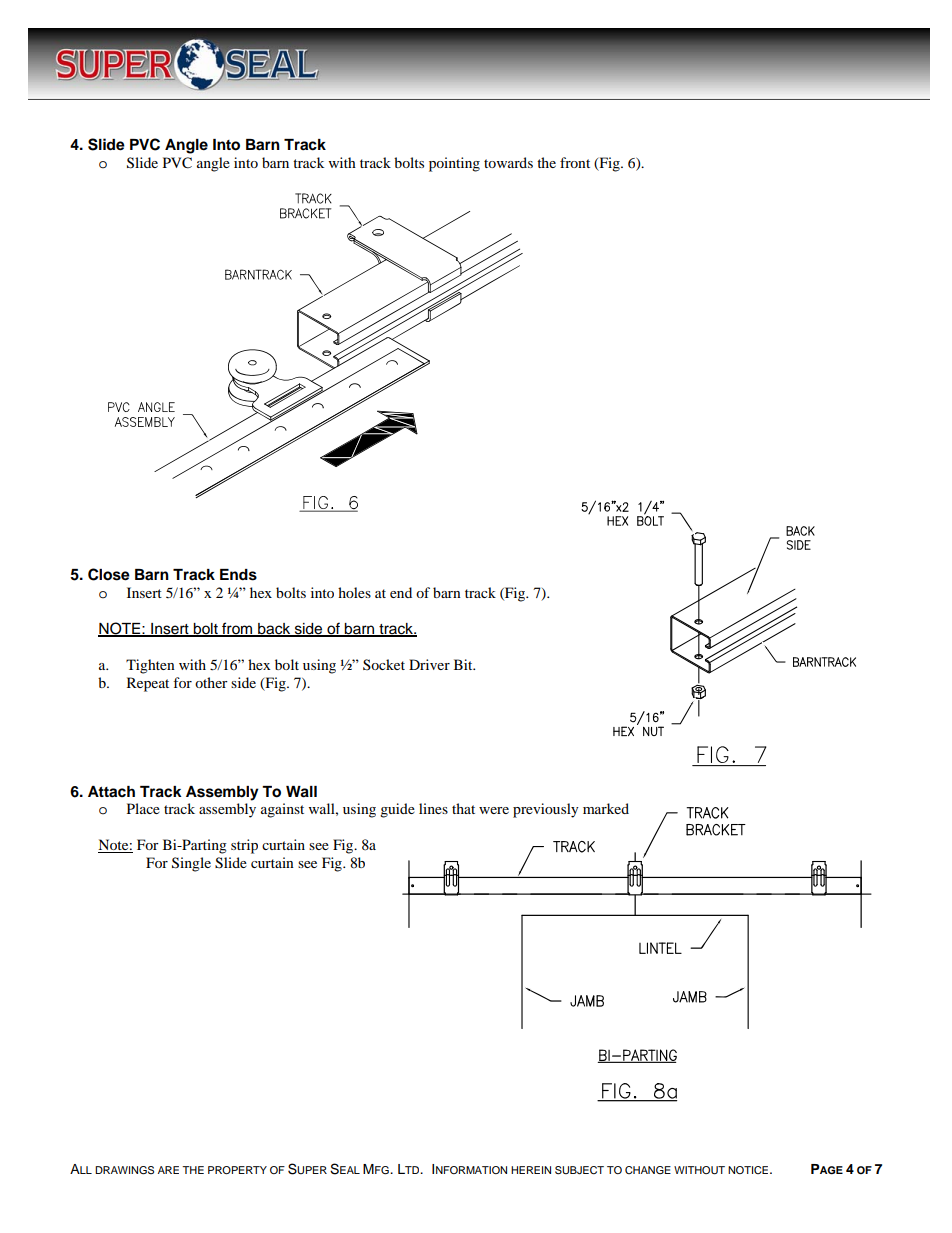  Describe the element at coordinates (168, 1170) in the page. I see `ARE` at that location.
